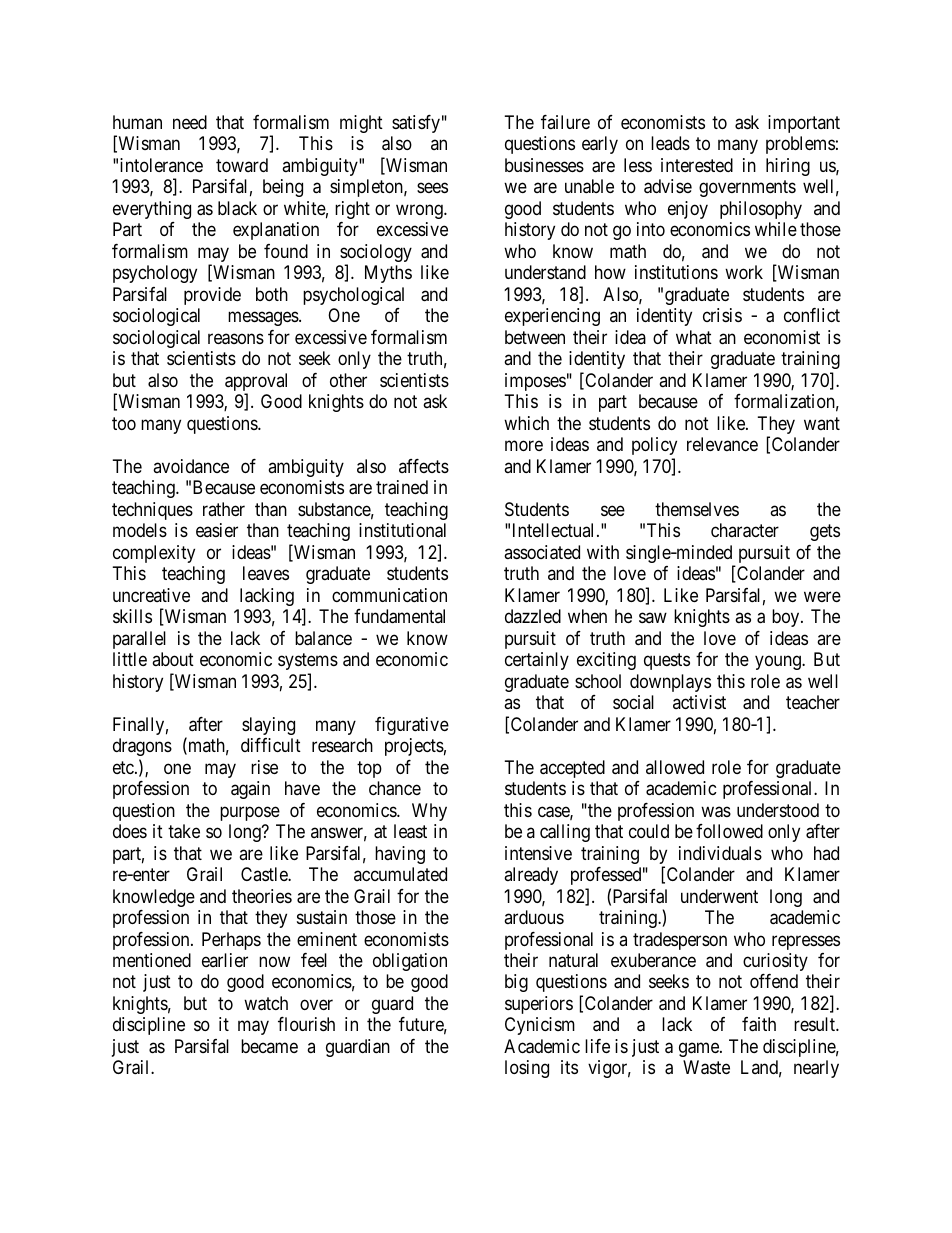 Image resolution: width=952 pixels, height=1233 pixels. Describe the element at coordinates (242, 165) in the page. I see `toward` at that location.
